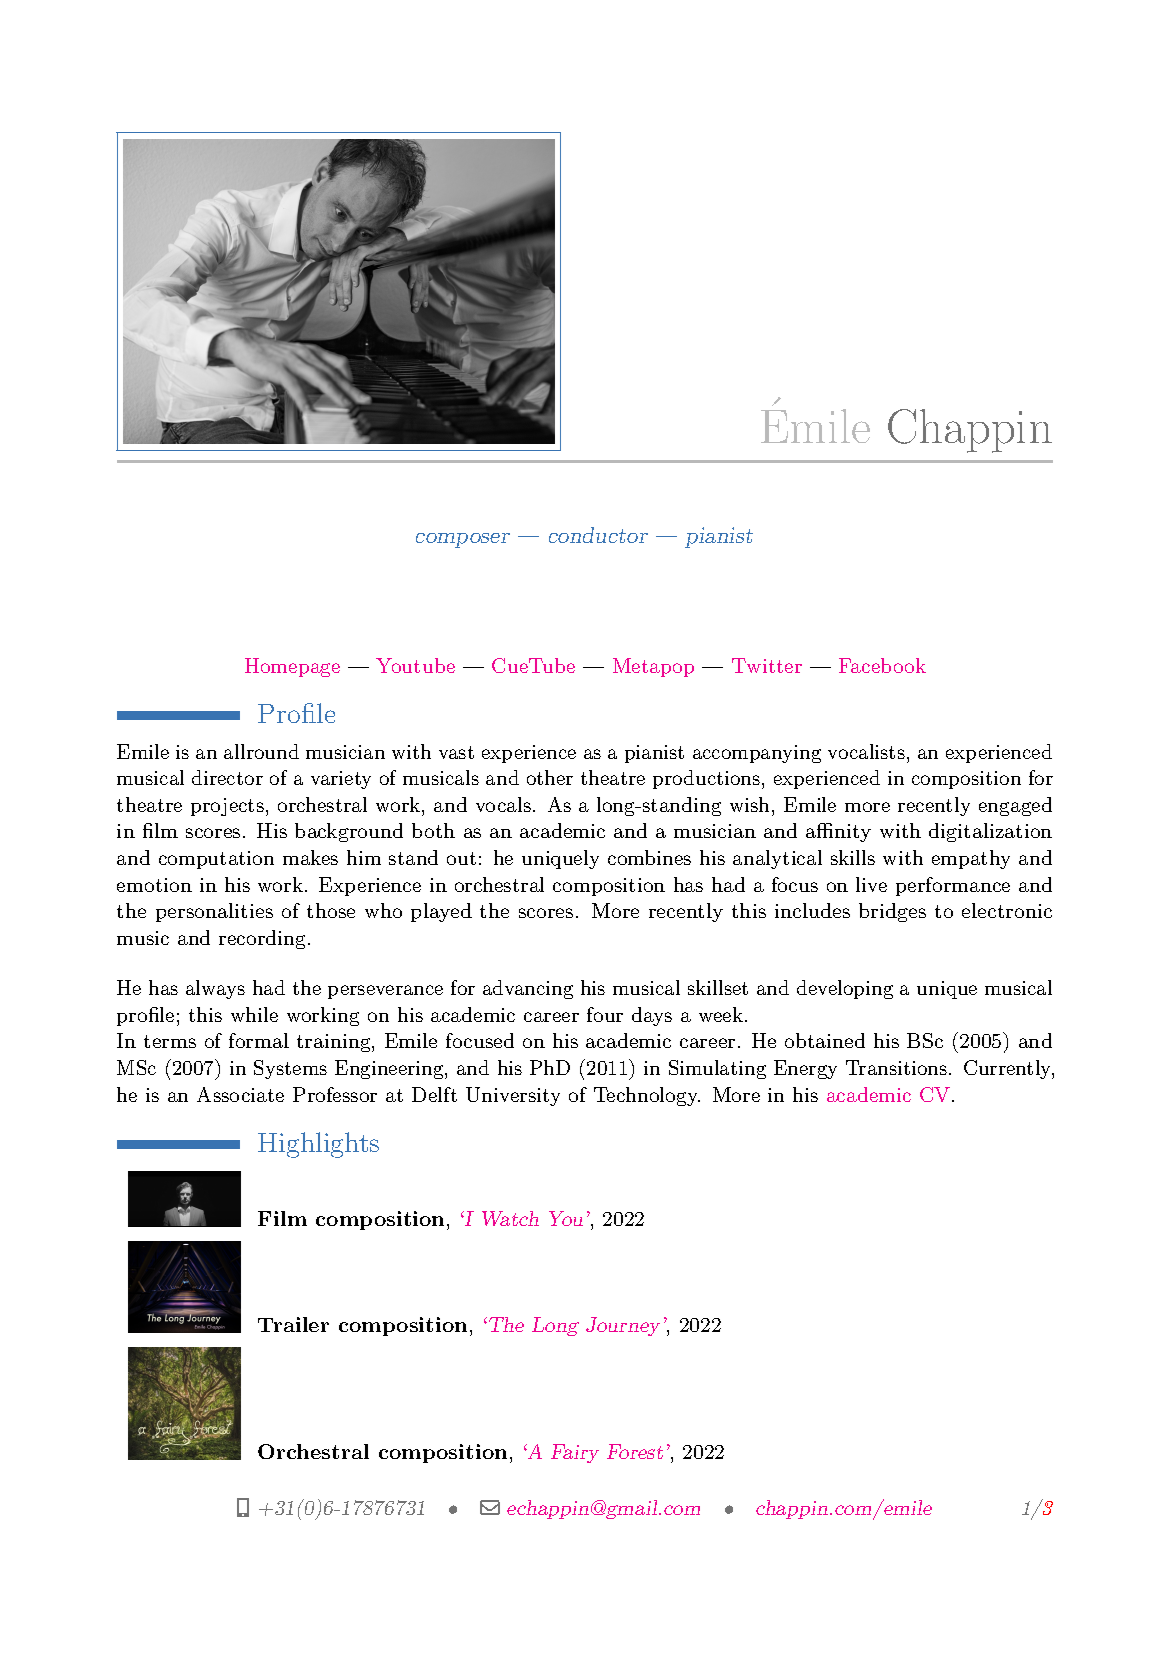 This image has height=1655, width=1170. What do you see at coordinates (318, 1145) in the image?
I see `Highlights` at bounding box center [318, 1145].
